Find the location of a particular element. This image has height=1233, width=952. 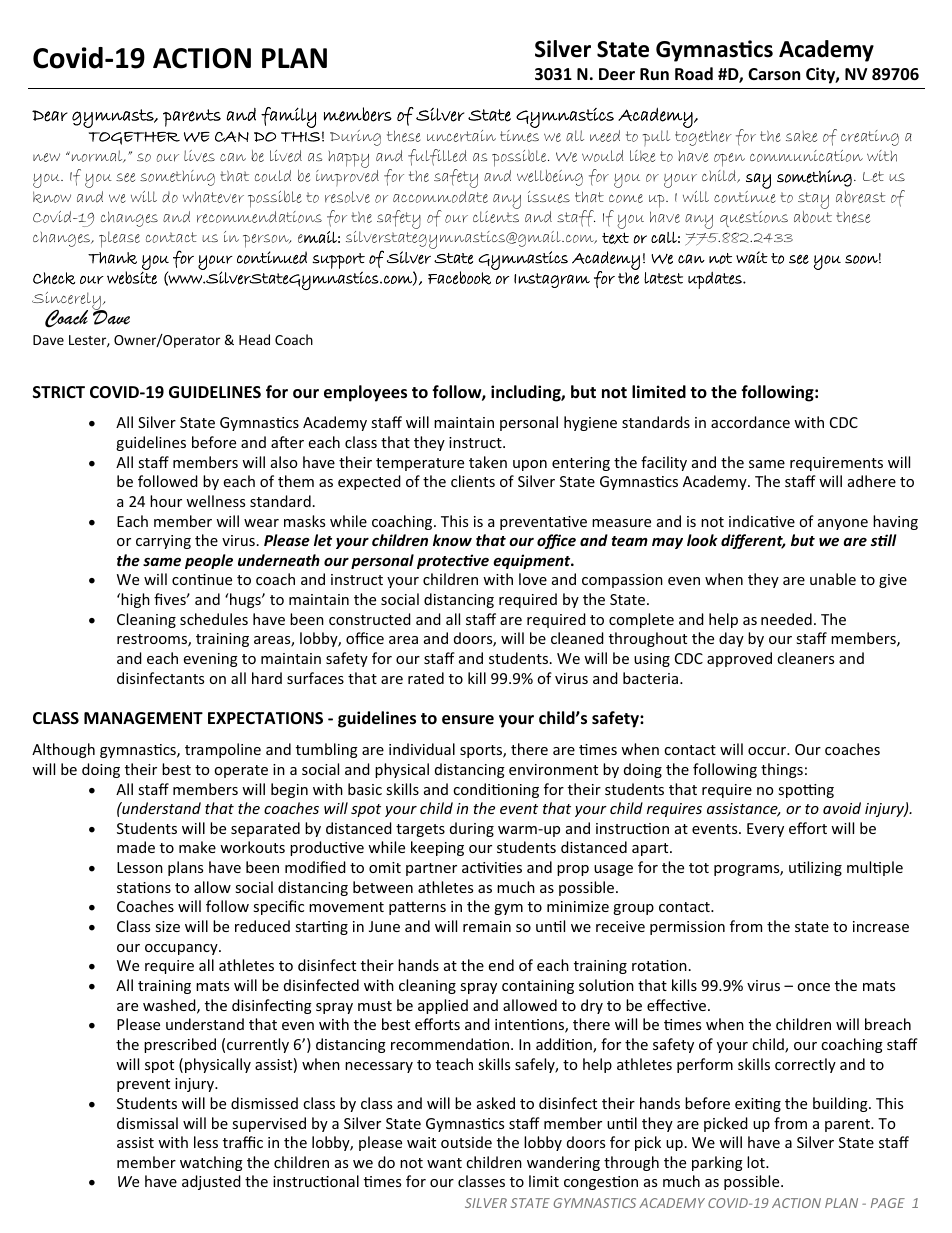

sake is located at coordinates (801, 136).
